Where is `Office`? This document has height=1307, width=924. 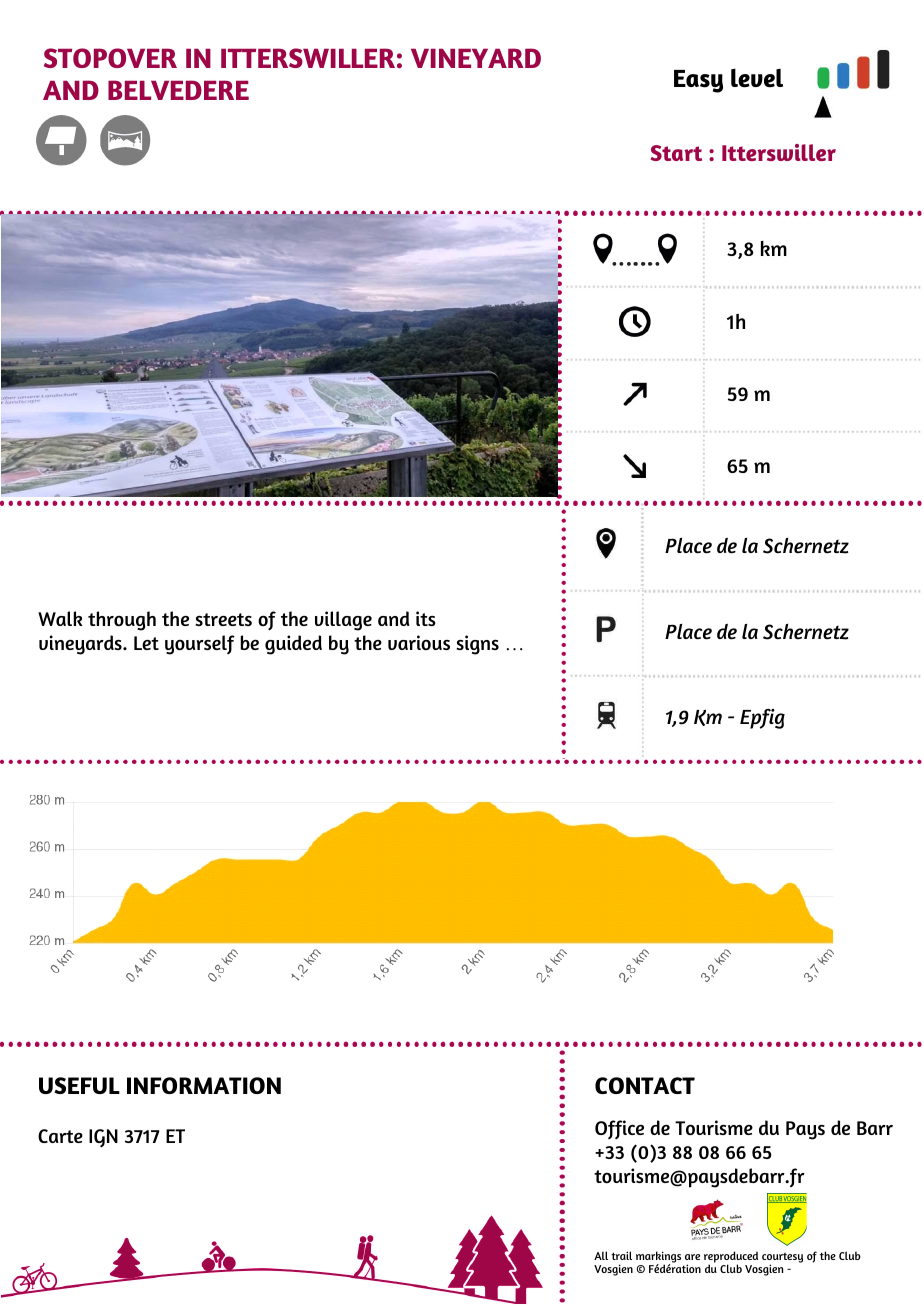 Office is located at coordinates (619, 1129).
